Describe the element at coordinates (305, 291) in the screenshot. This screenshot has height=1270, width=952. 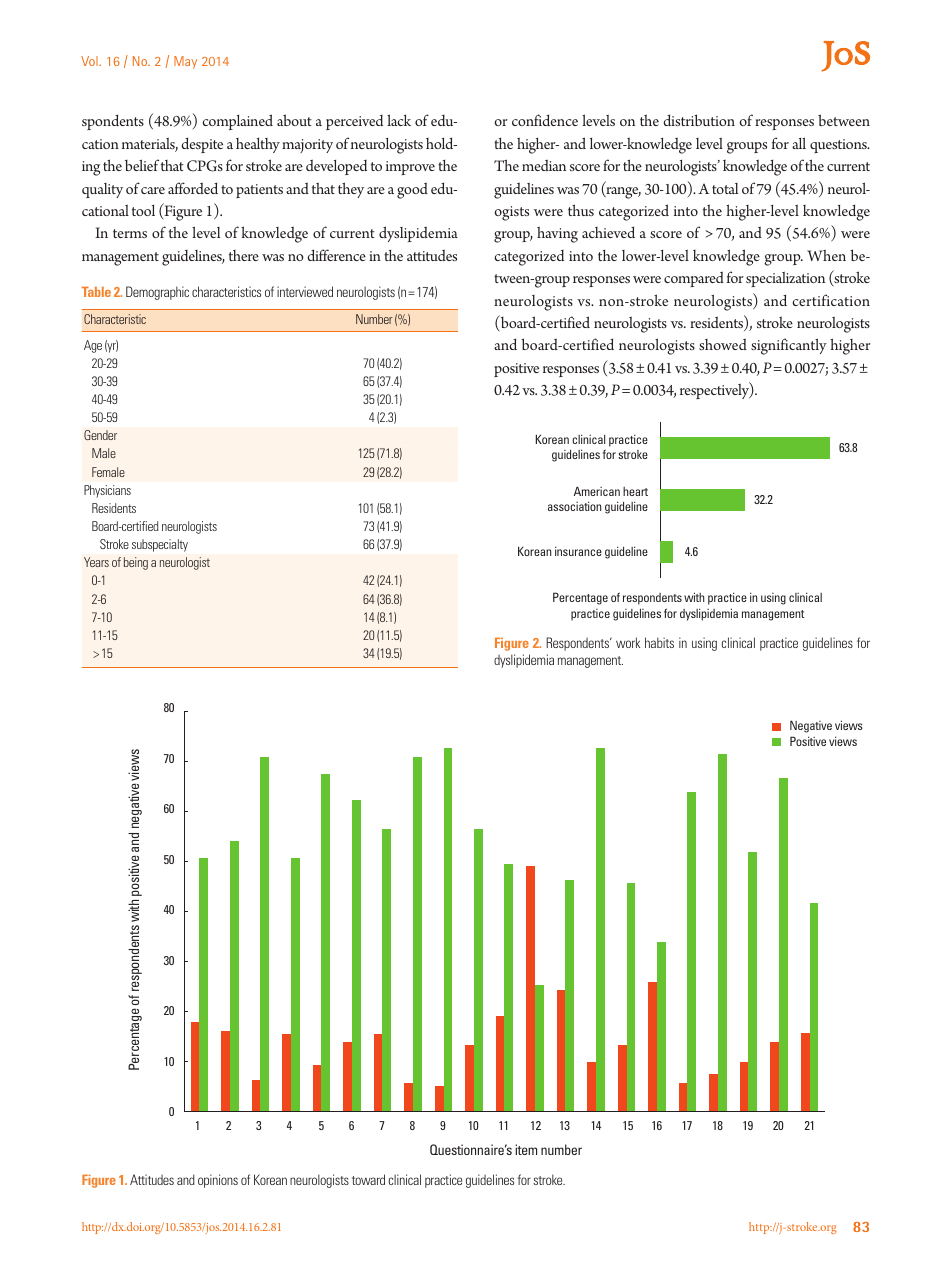
I see `interviewed` at that location.
